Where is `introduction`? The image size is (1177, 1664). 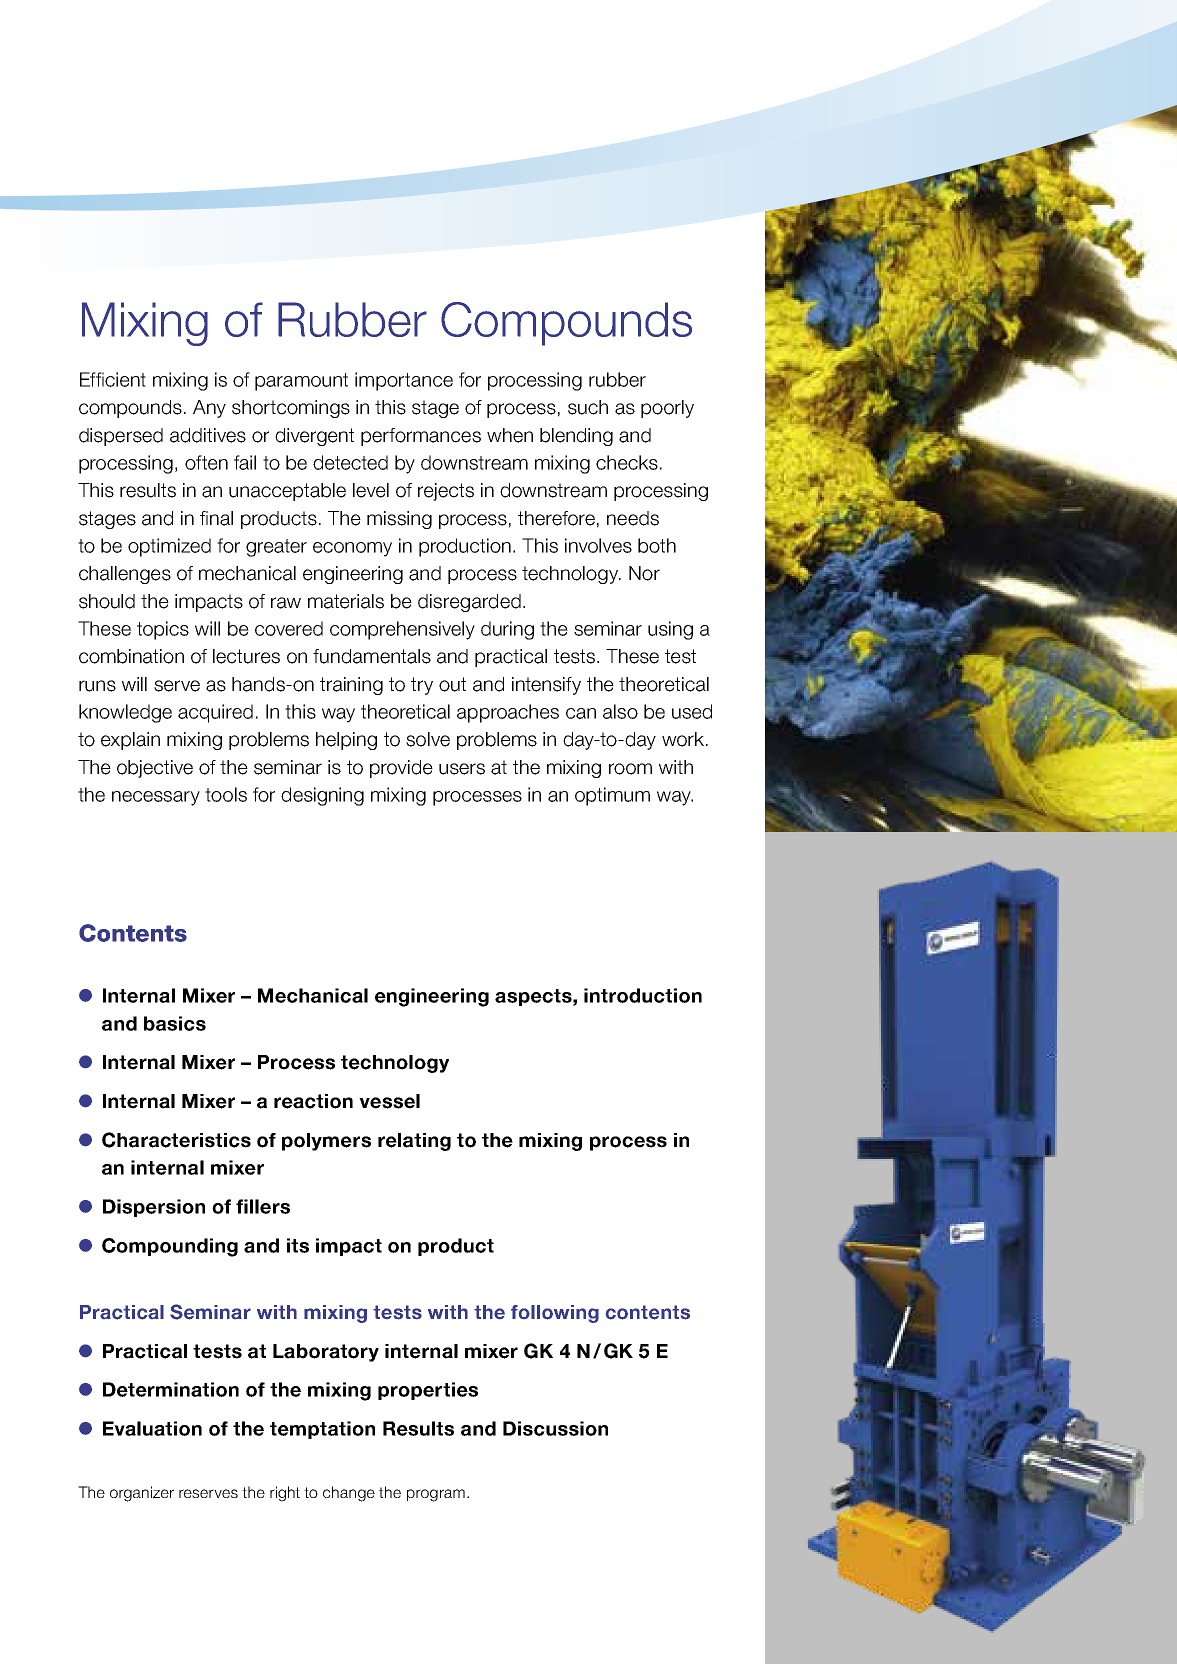 introduction is located at coordinates (643, 995).
